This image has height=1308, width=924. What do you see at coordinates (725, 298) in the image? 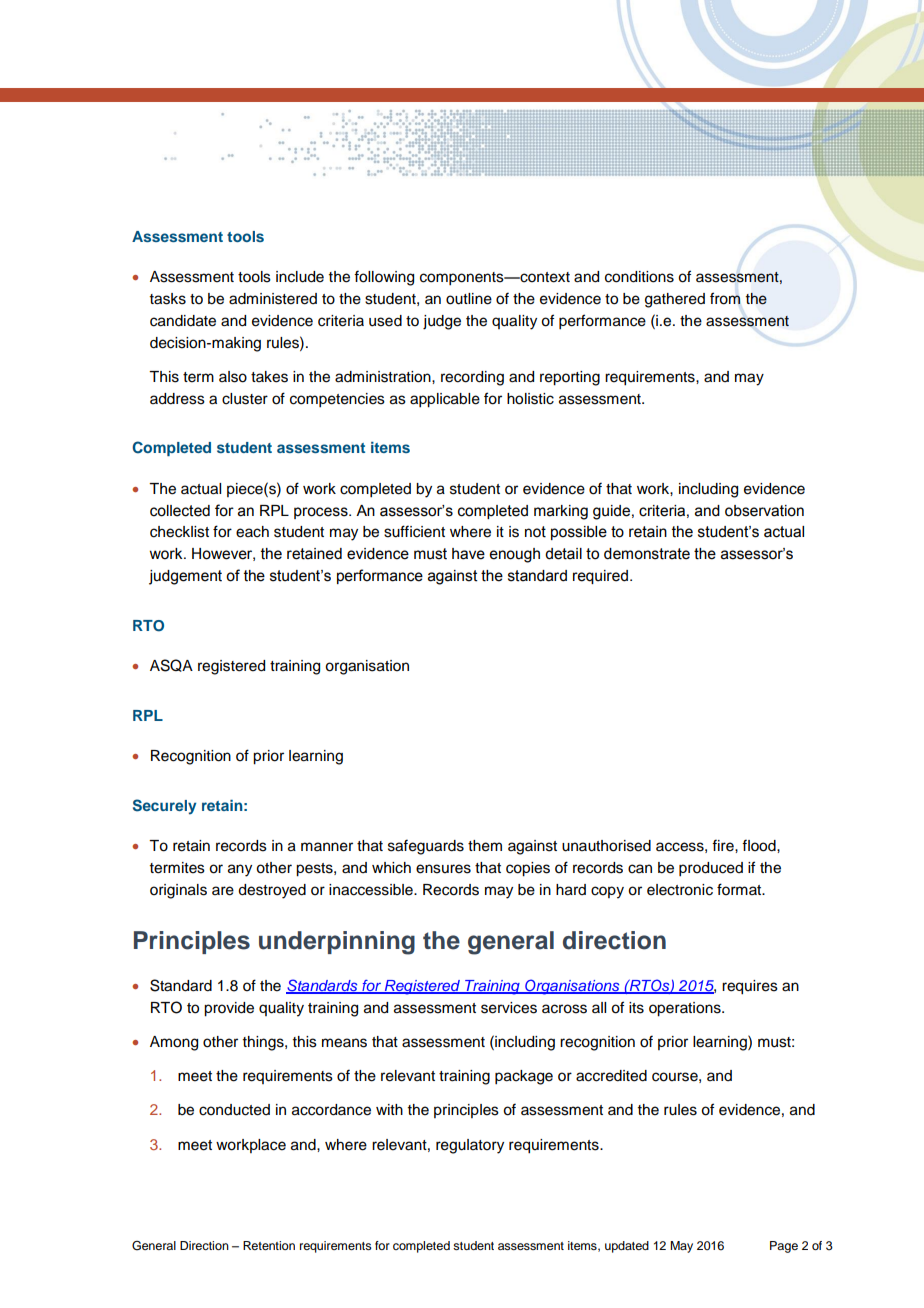
I see `from` at bounding box center [725, 298].
